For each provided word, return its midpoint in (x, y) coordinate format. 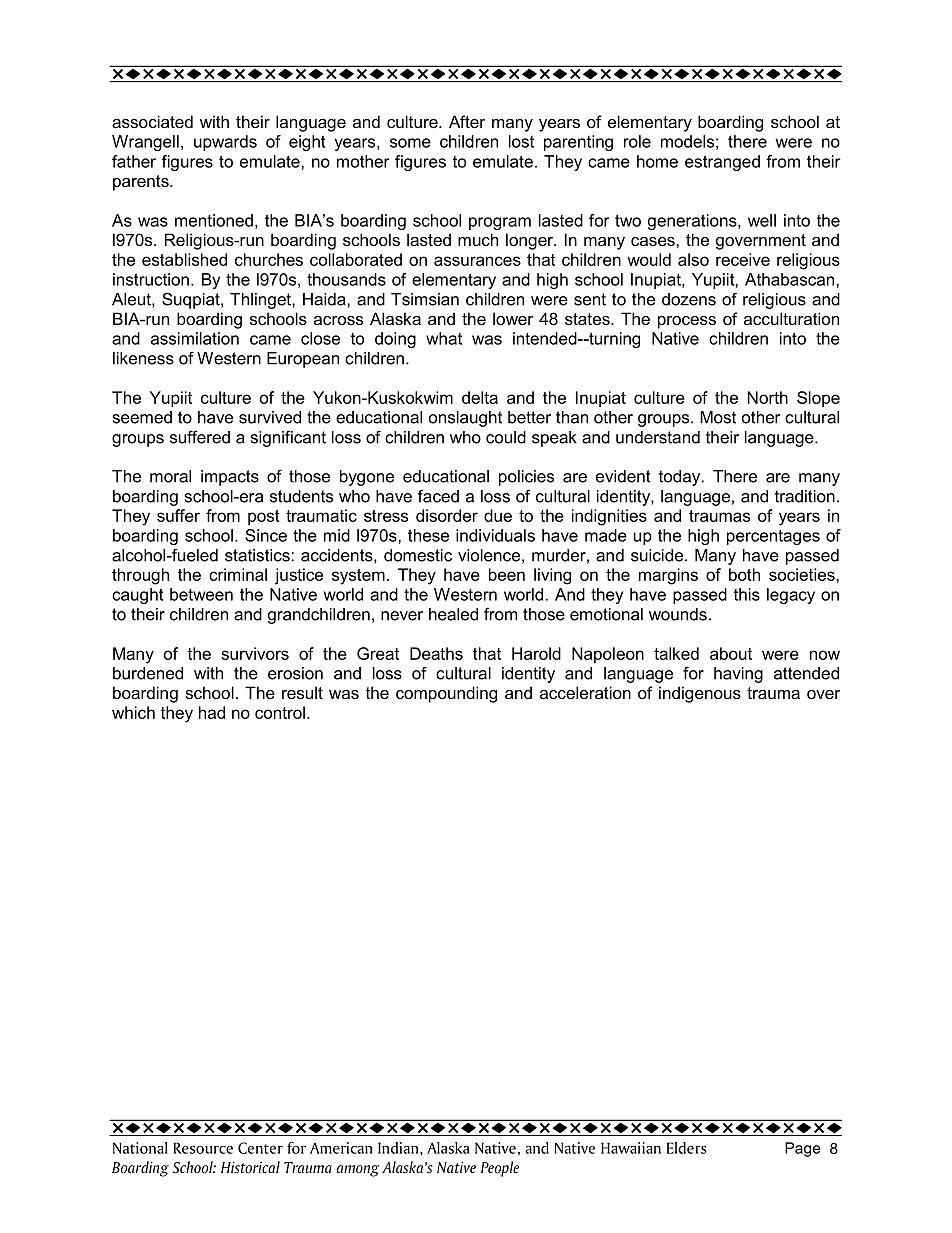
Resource (203, 1148)
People (500, 1169)
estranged (722, 163)
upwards (225, 143)
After (467, 121)
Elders (687, 1148)
